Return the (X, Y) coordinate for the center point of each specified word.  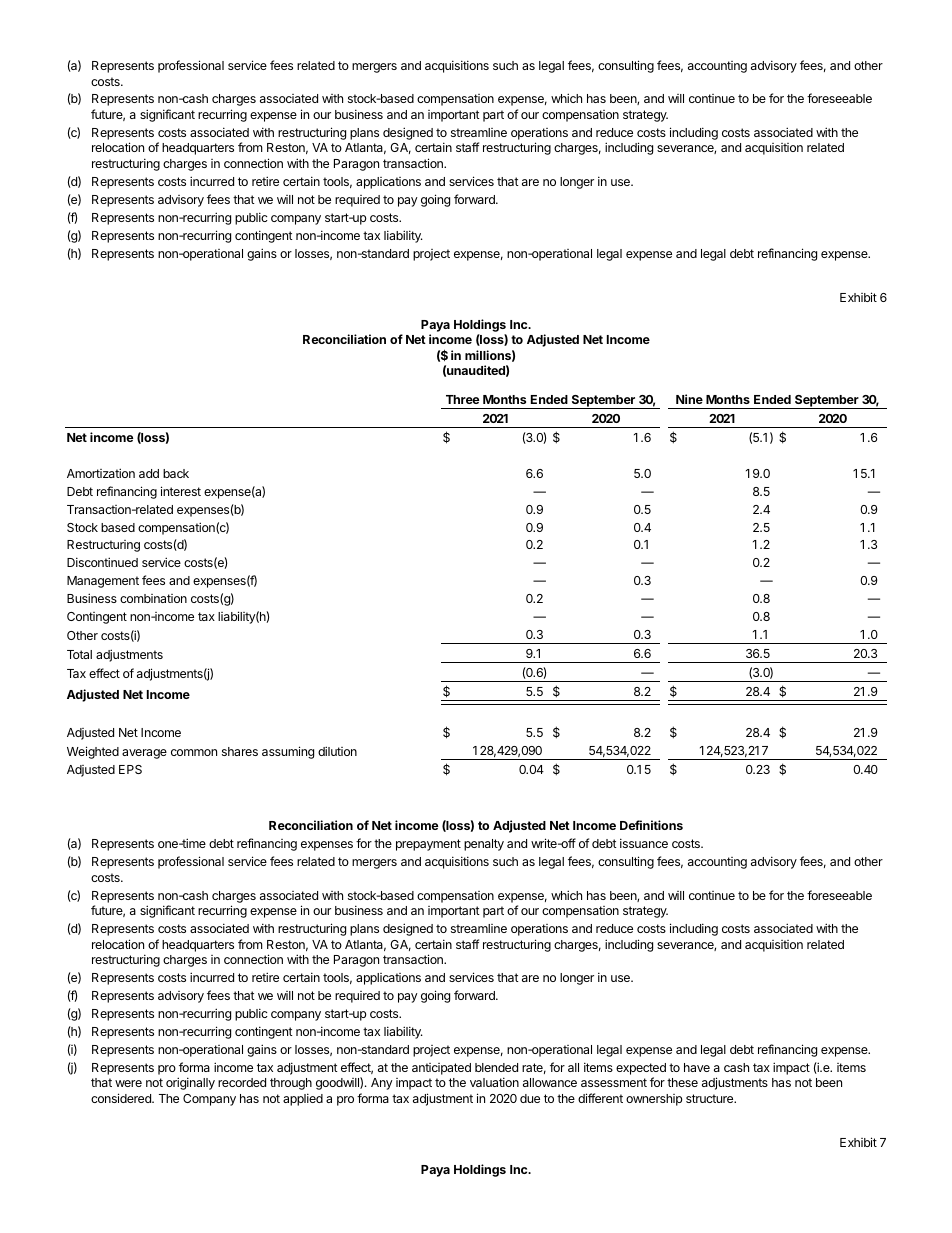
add (149, 473)
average (144, 754)
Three (462, 399)
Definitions (651, 825)
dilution (337, 751)
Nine (689, 399)
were (128, 1083)
